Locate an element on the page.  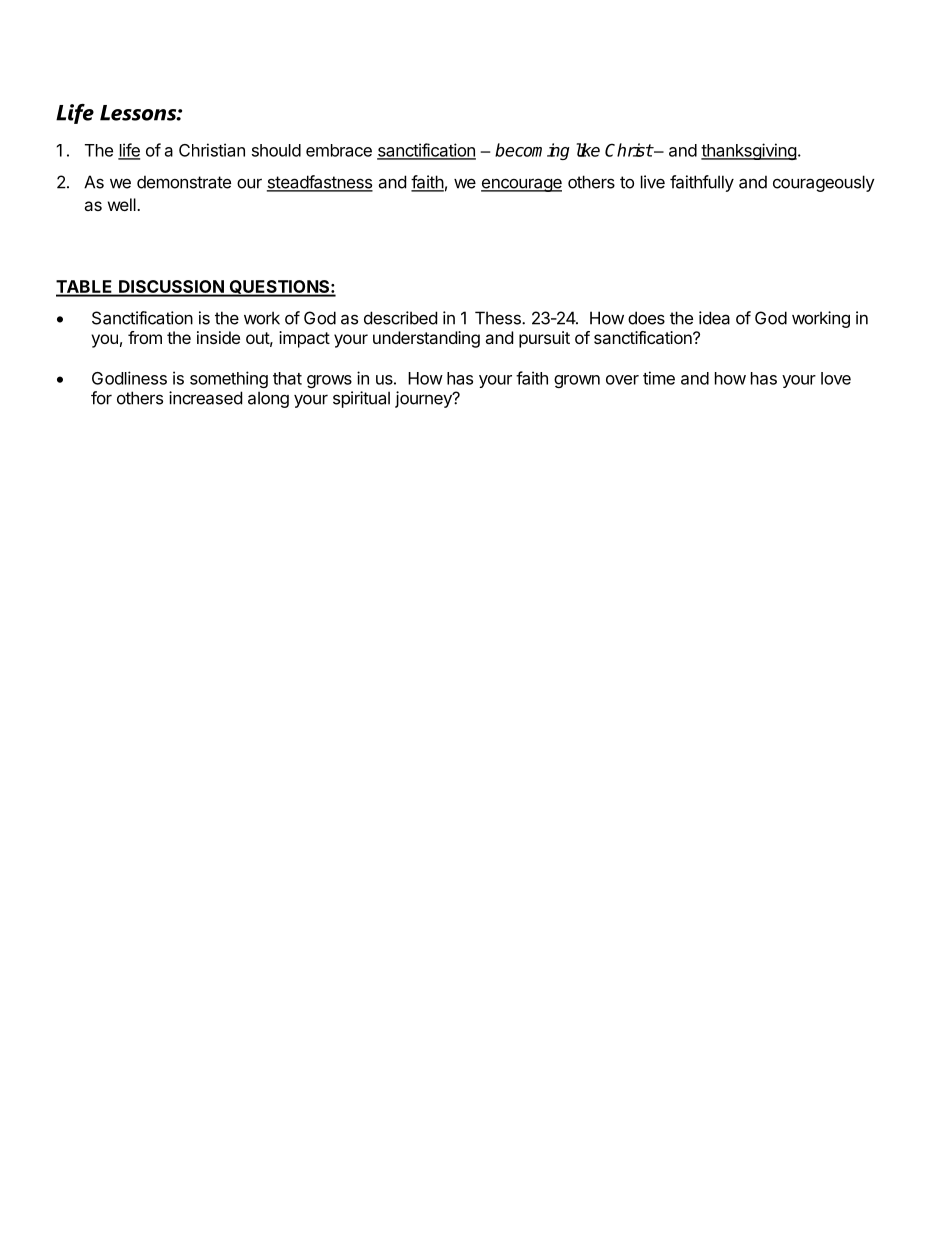
should is located at coordinates (276, 150).
